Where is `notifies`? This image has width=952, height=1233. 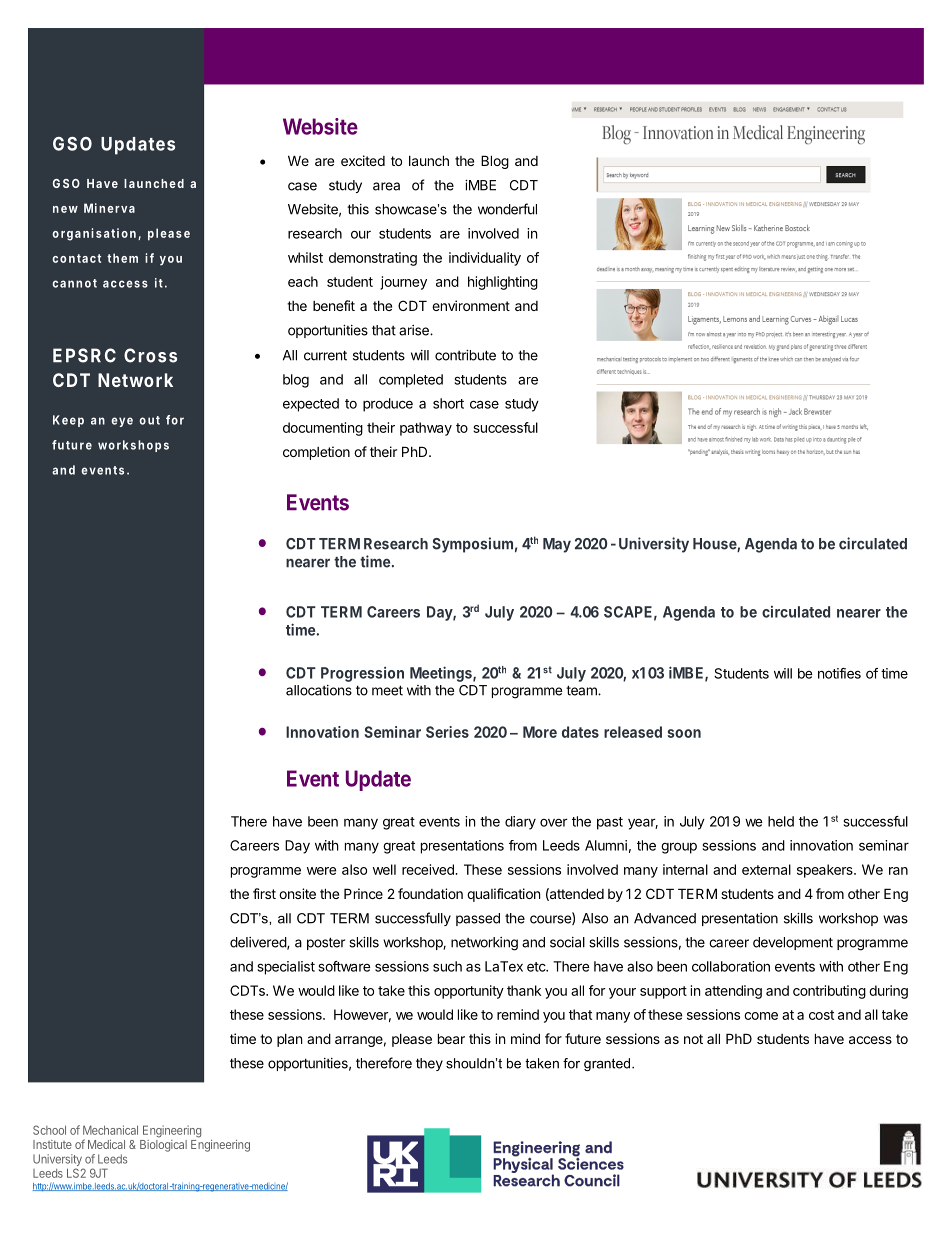 notifies is located at coordinates (839, 673).
